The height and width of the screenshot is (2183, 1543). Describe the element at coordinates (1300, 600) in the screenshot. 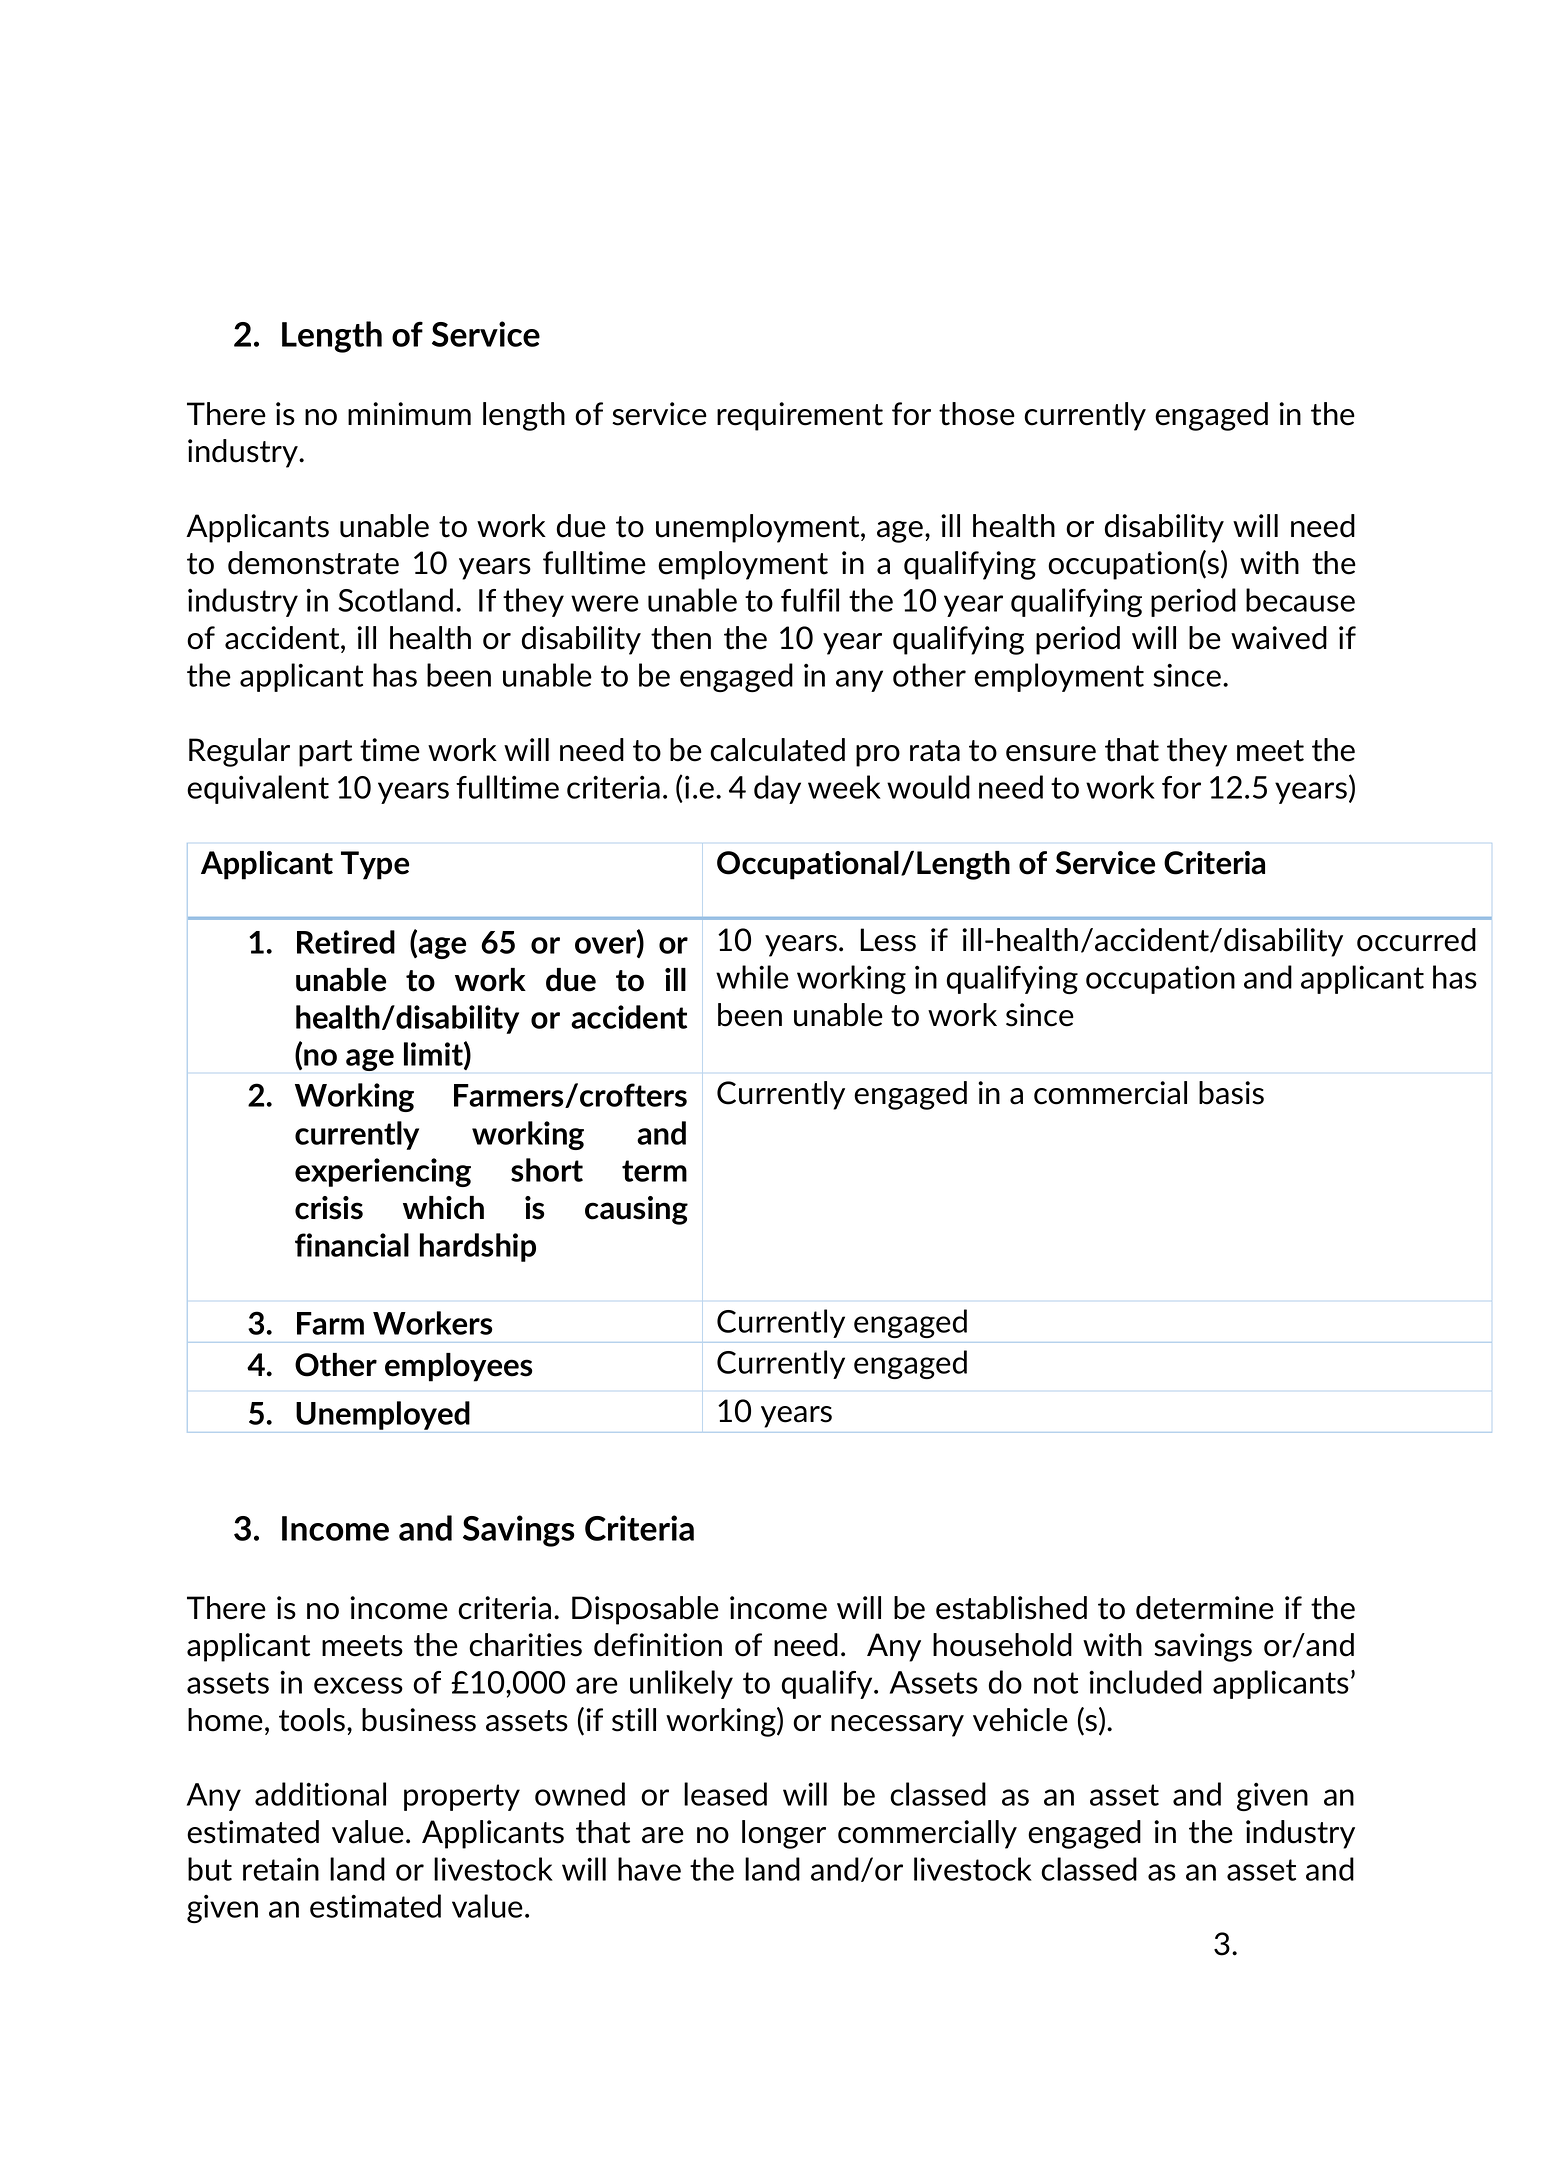

I see `because` at that location.
